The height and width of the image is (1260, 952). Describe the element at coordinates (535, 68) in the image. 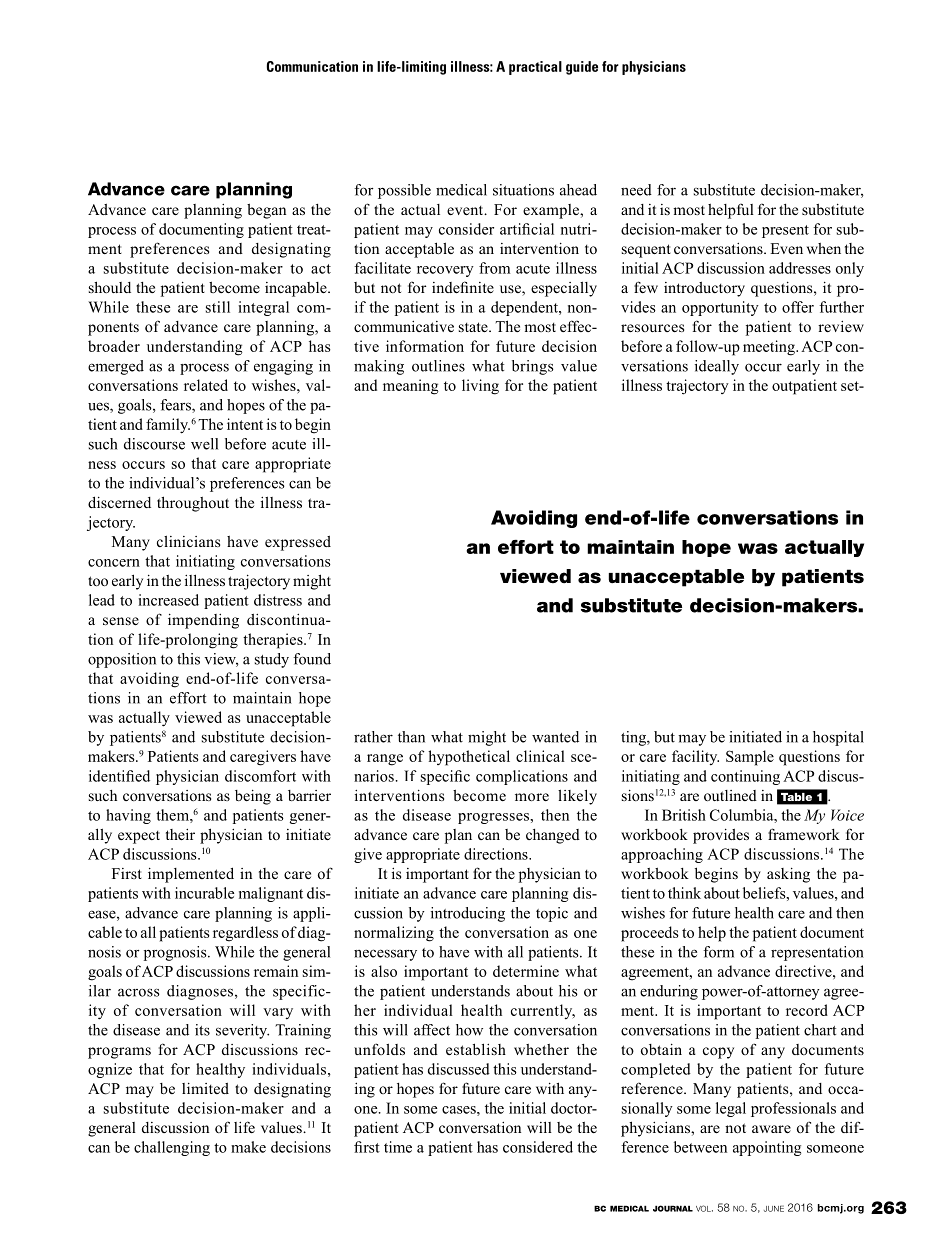

I see `practical` at that location.
